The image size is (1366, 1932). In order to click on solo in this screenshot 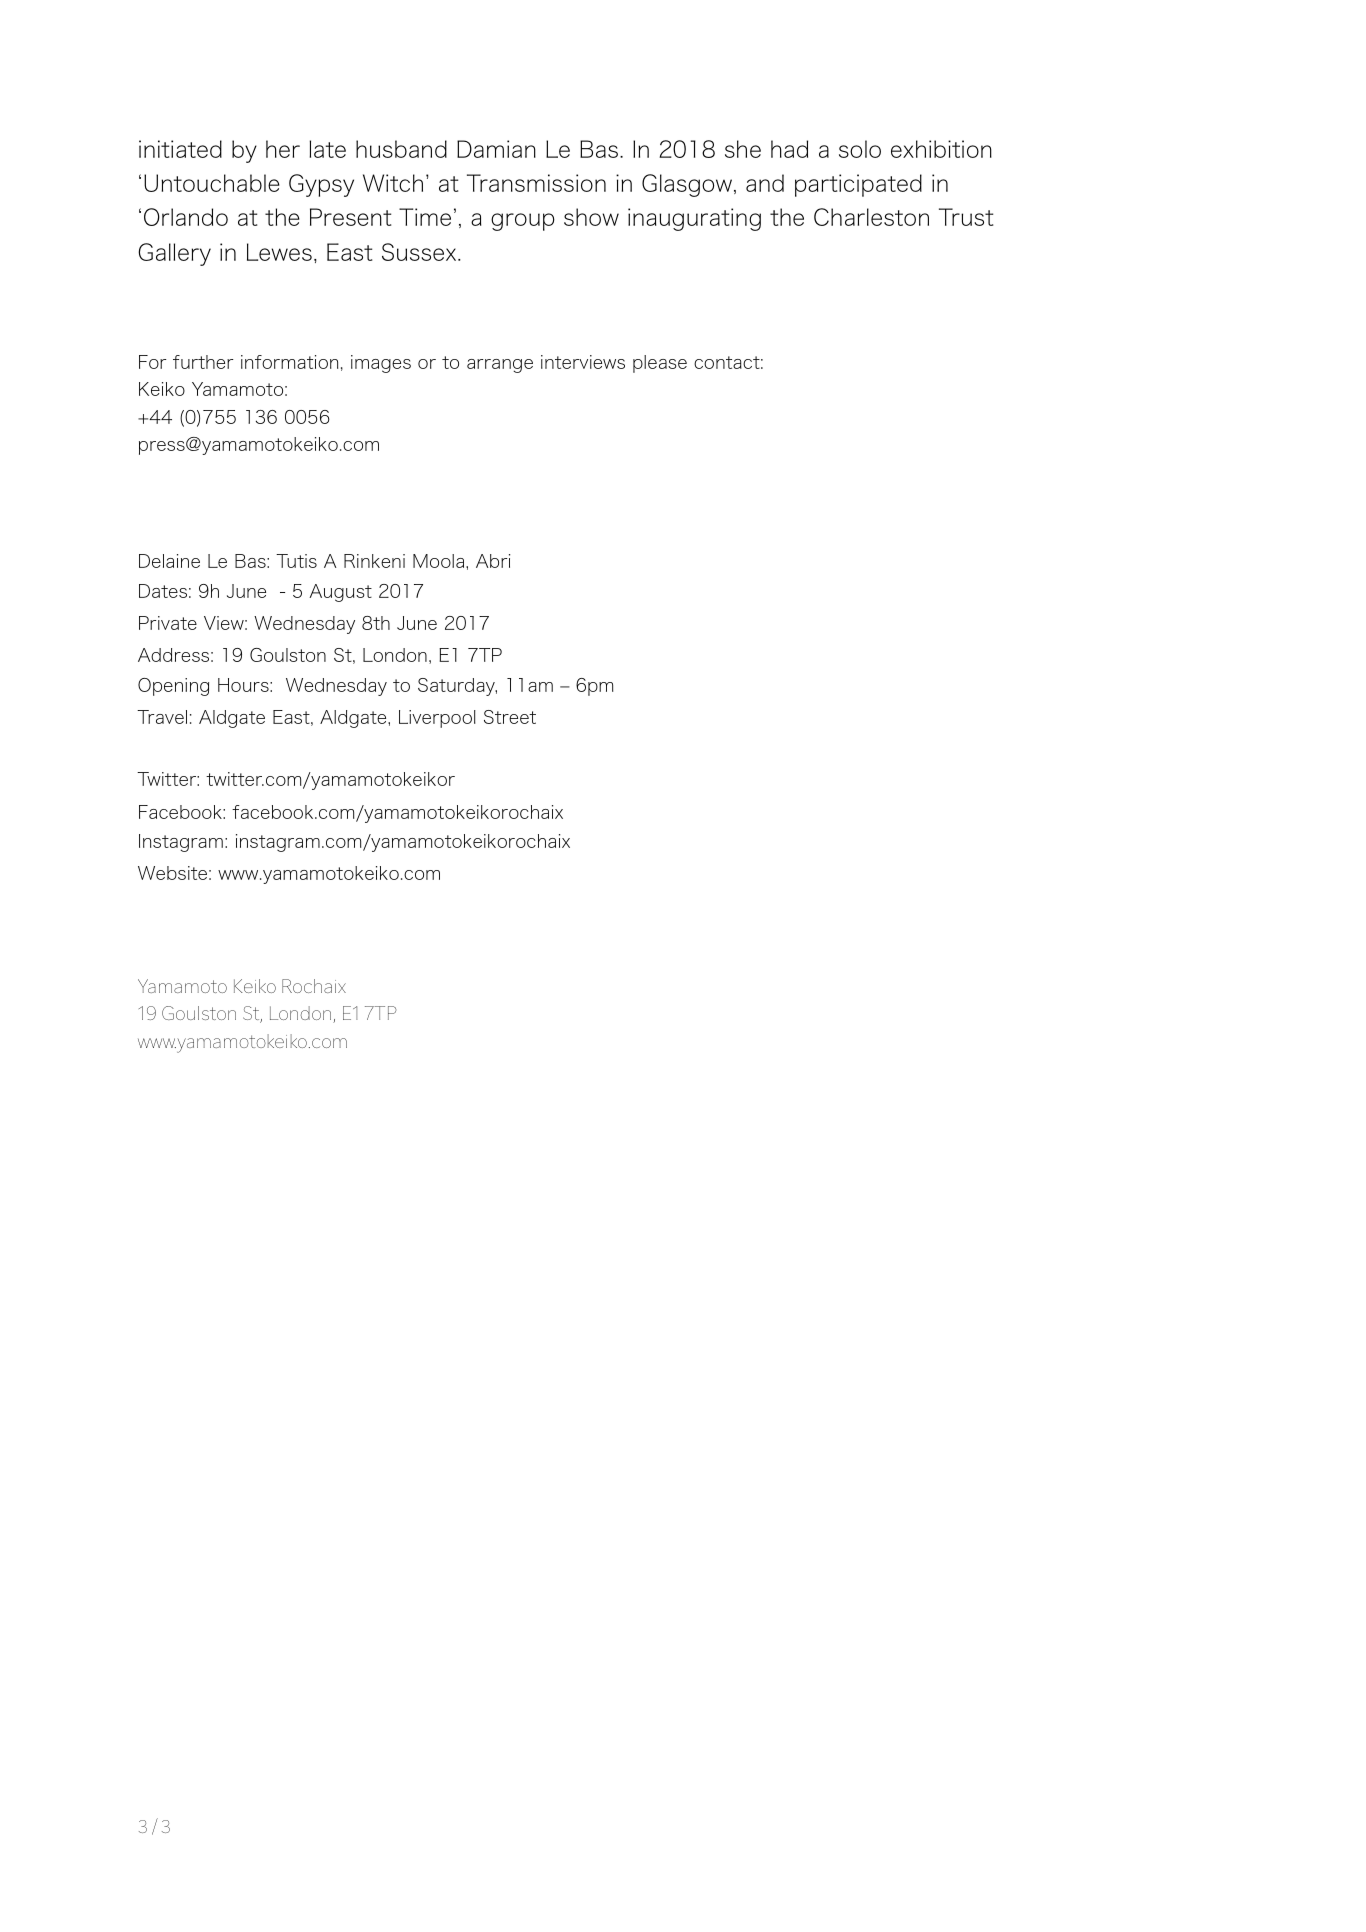, I will do `click(860, 149)`.
